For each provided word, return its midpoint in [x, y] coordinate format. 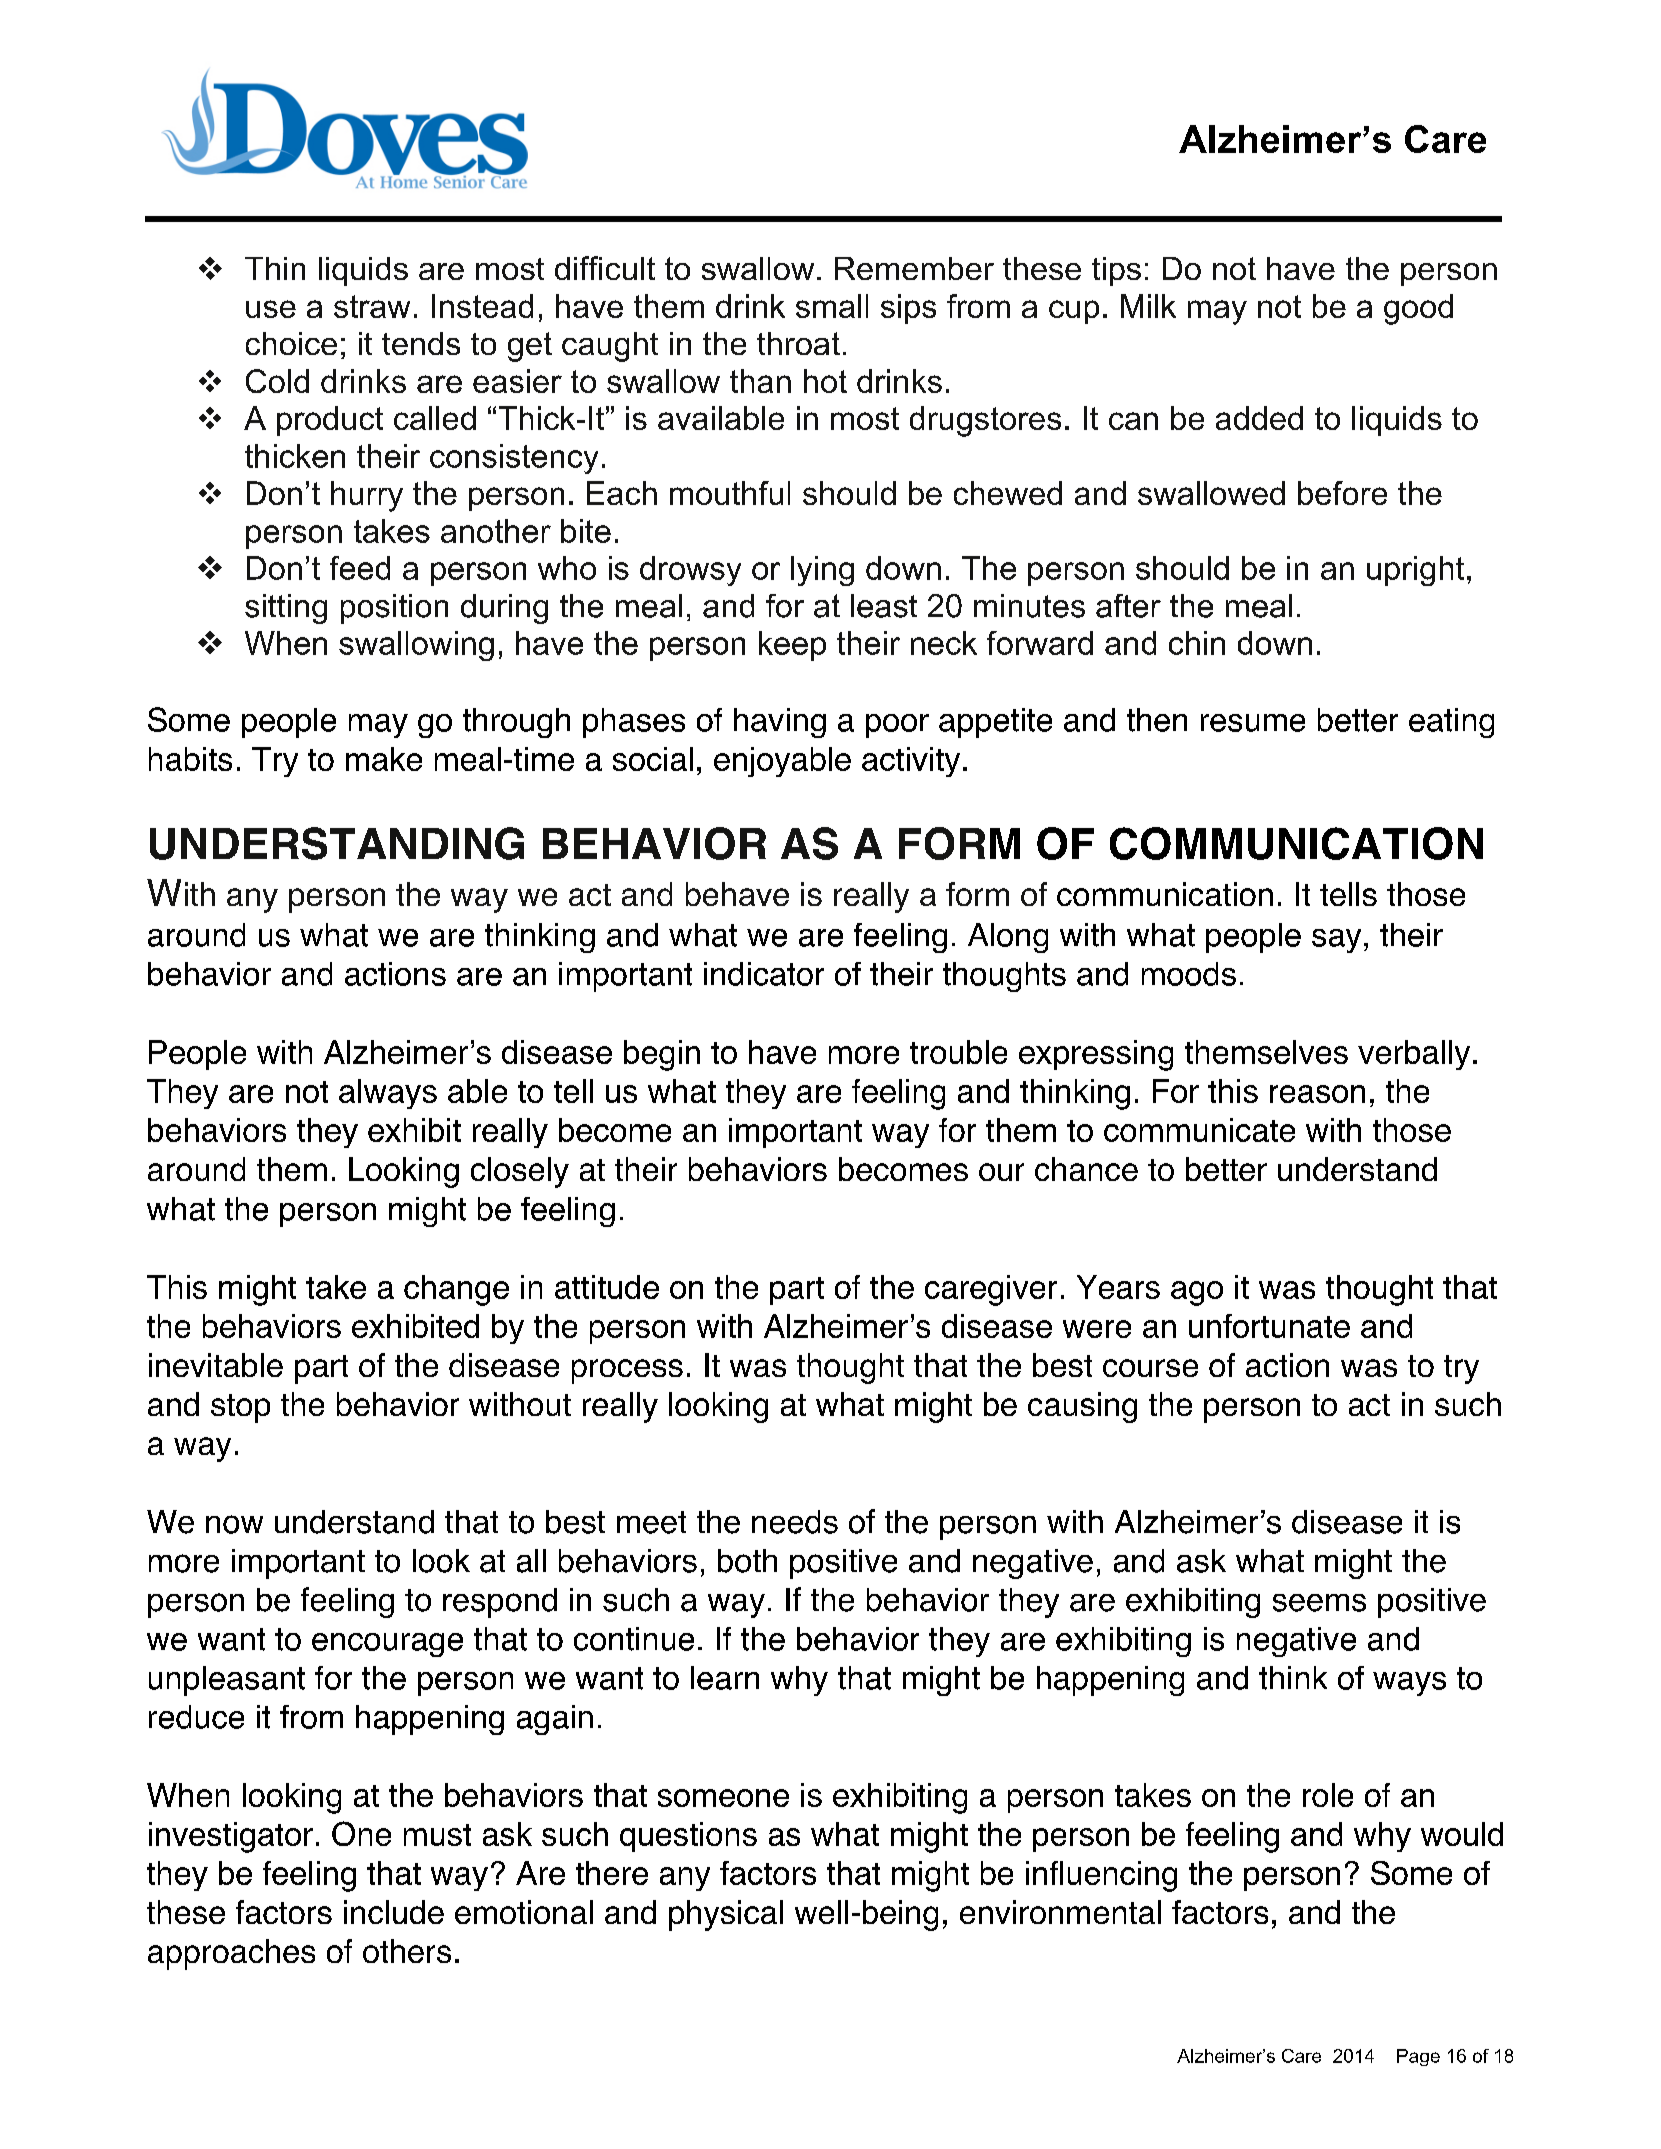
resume [1253, 723]
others [407, 1951]
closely [520, 1172]
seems [1319, 1603]
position [394, 609]
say [1336, 941]
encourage [387, 1645]
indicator [764, 974]
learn [725, 1678]
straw [372, 306]
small [832, 306]
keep [792, 646]
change [456, 1290]
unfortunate [1269, 1326]
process [627, 1371]
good [1418, 309]
